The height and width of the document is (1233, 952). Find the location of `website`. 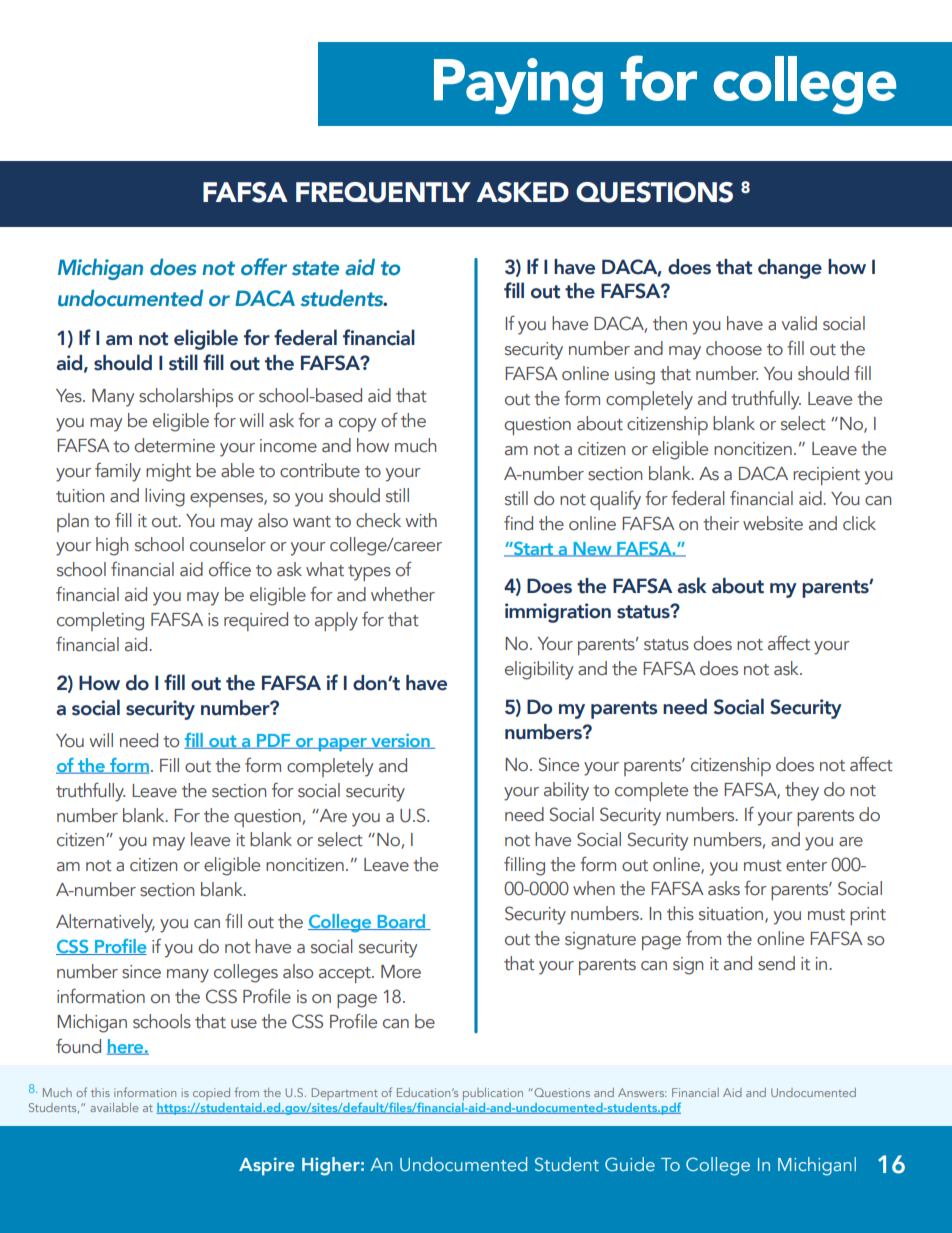

website is located at coordinates (773, 523).
